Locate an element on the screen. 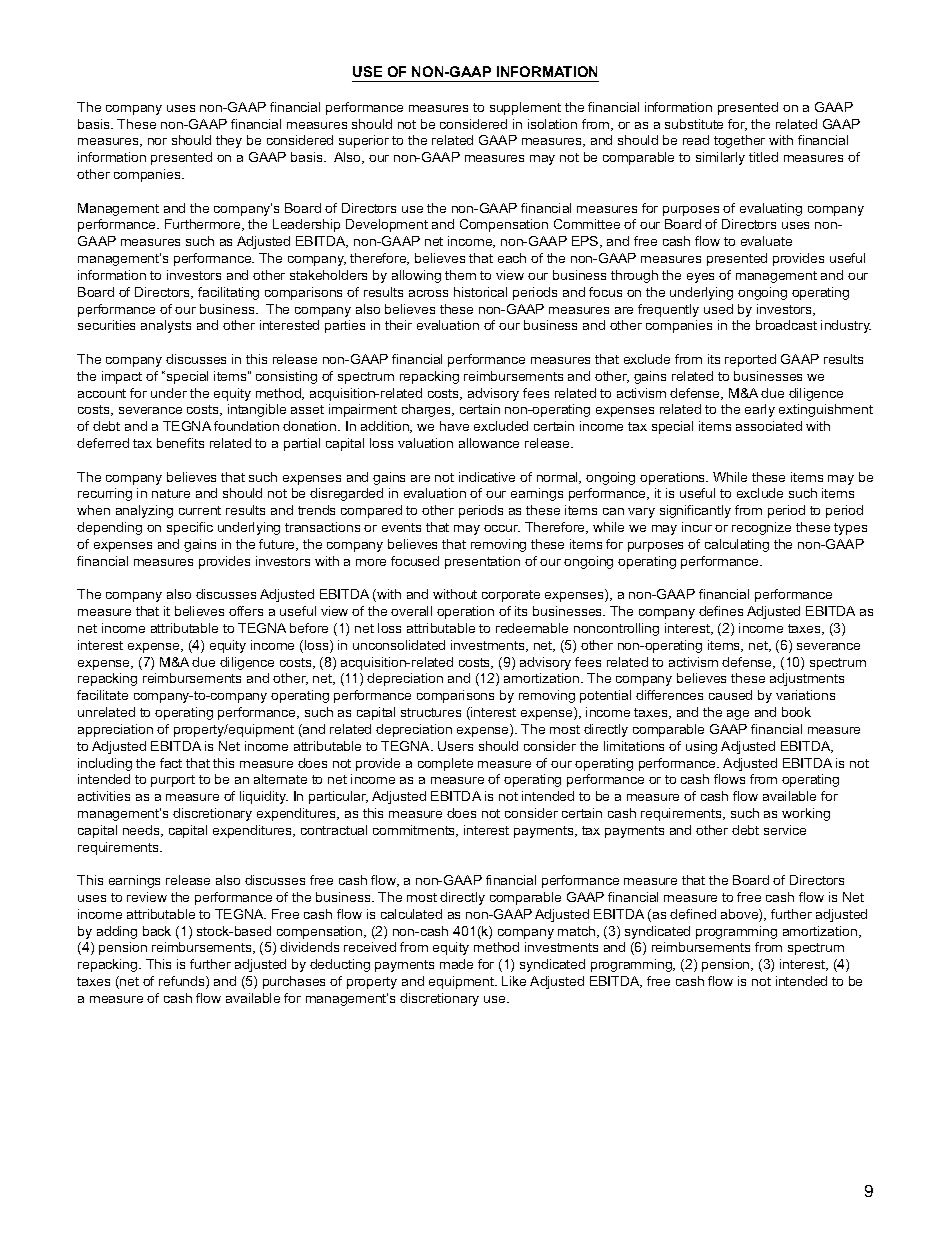  facilitate is located at coordinates (102, 695).
